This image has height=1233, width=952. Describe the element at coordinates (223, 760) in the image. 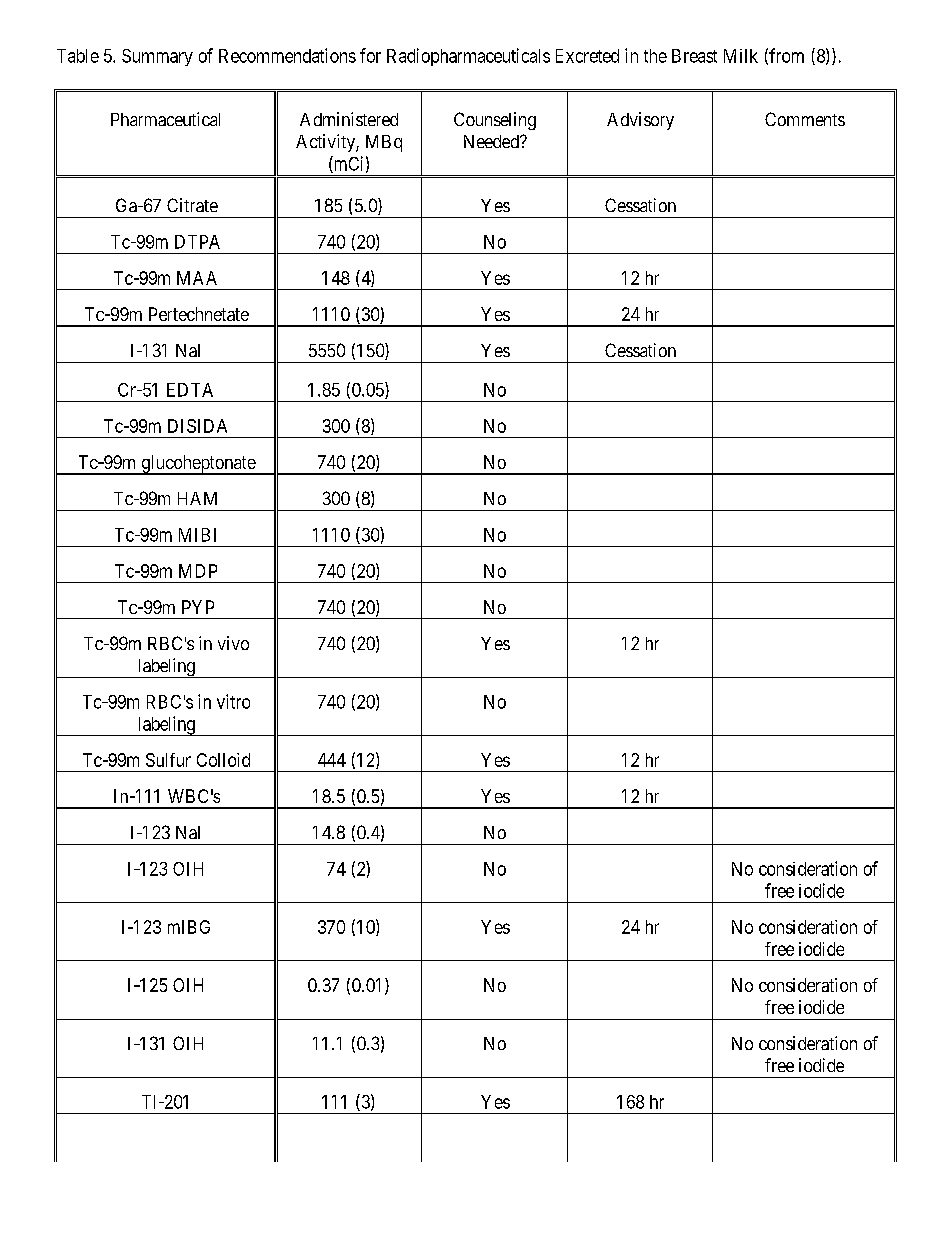

I see `Colloid` at that location.
